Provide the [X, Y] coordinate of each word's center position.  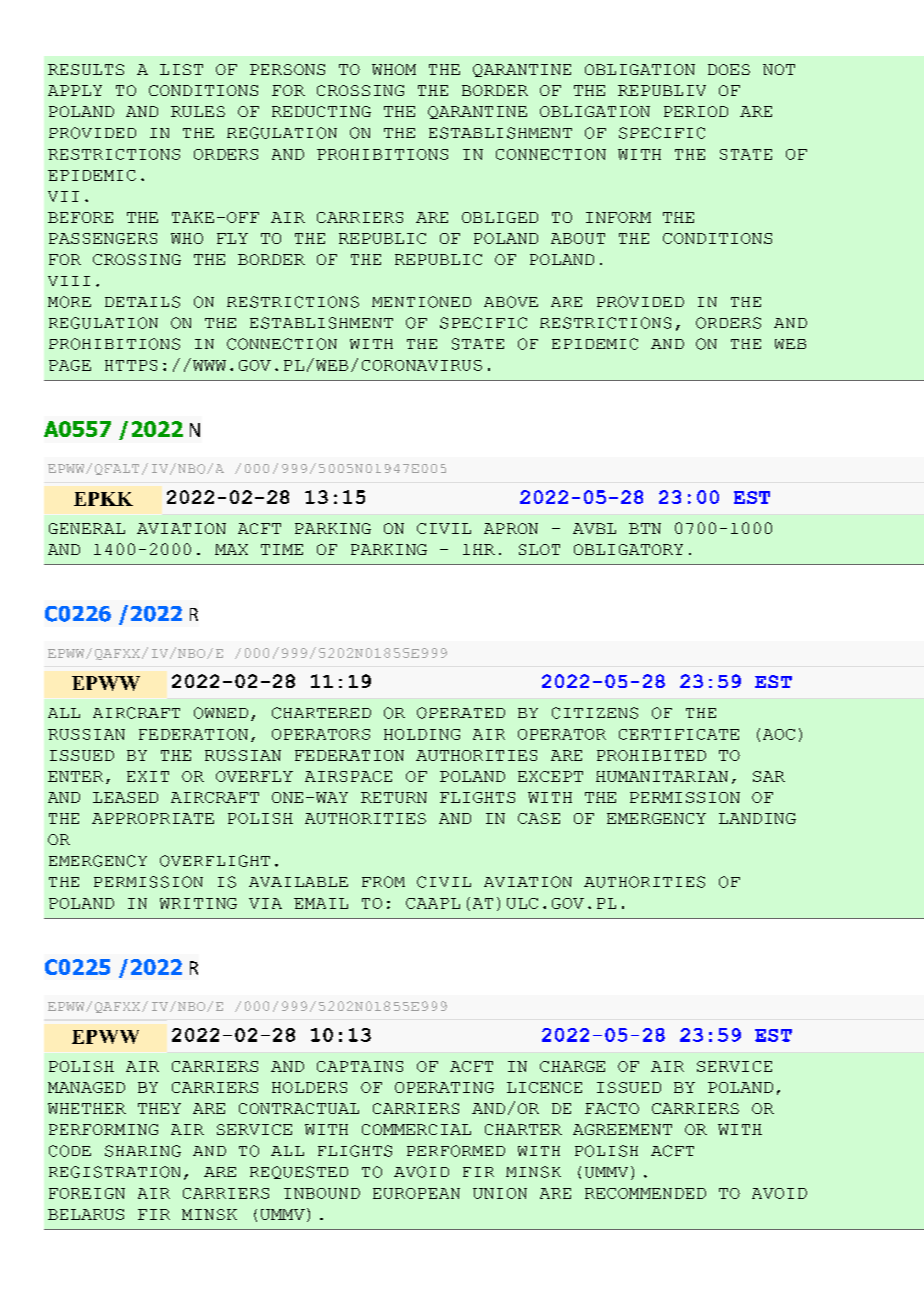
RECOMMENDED [645, 1193]
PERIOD [696, 111]
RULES [198, 111]
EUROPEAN [416, 1193]
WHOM [394, 69]
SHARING [143, 1151]
